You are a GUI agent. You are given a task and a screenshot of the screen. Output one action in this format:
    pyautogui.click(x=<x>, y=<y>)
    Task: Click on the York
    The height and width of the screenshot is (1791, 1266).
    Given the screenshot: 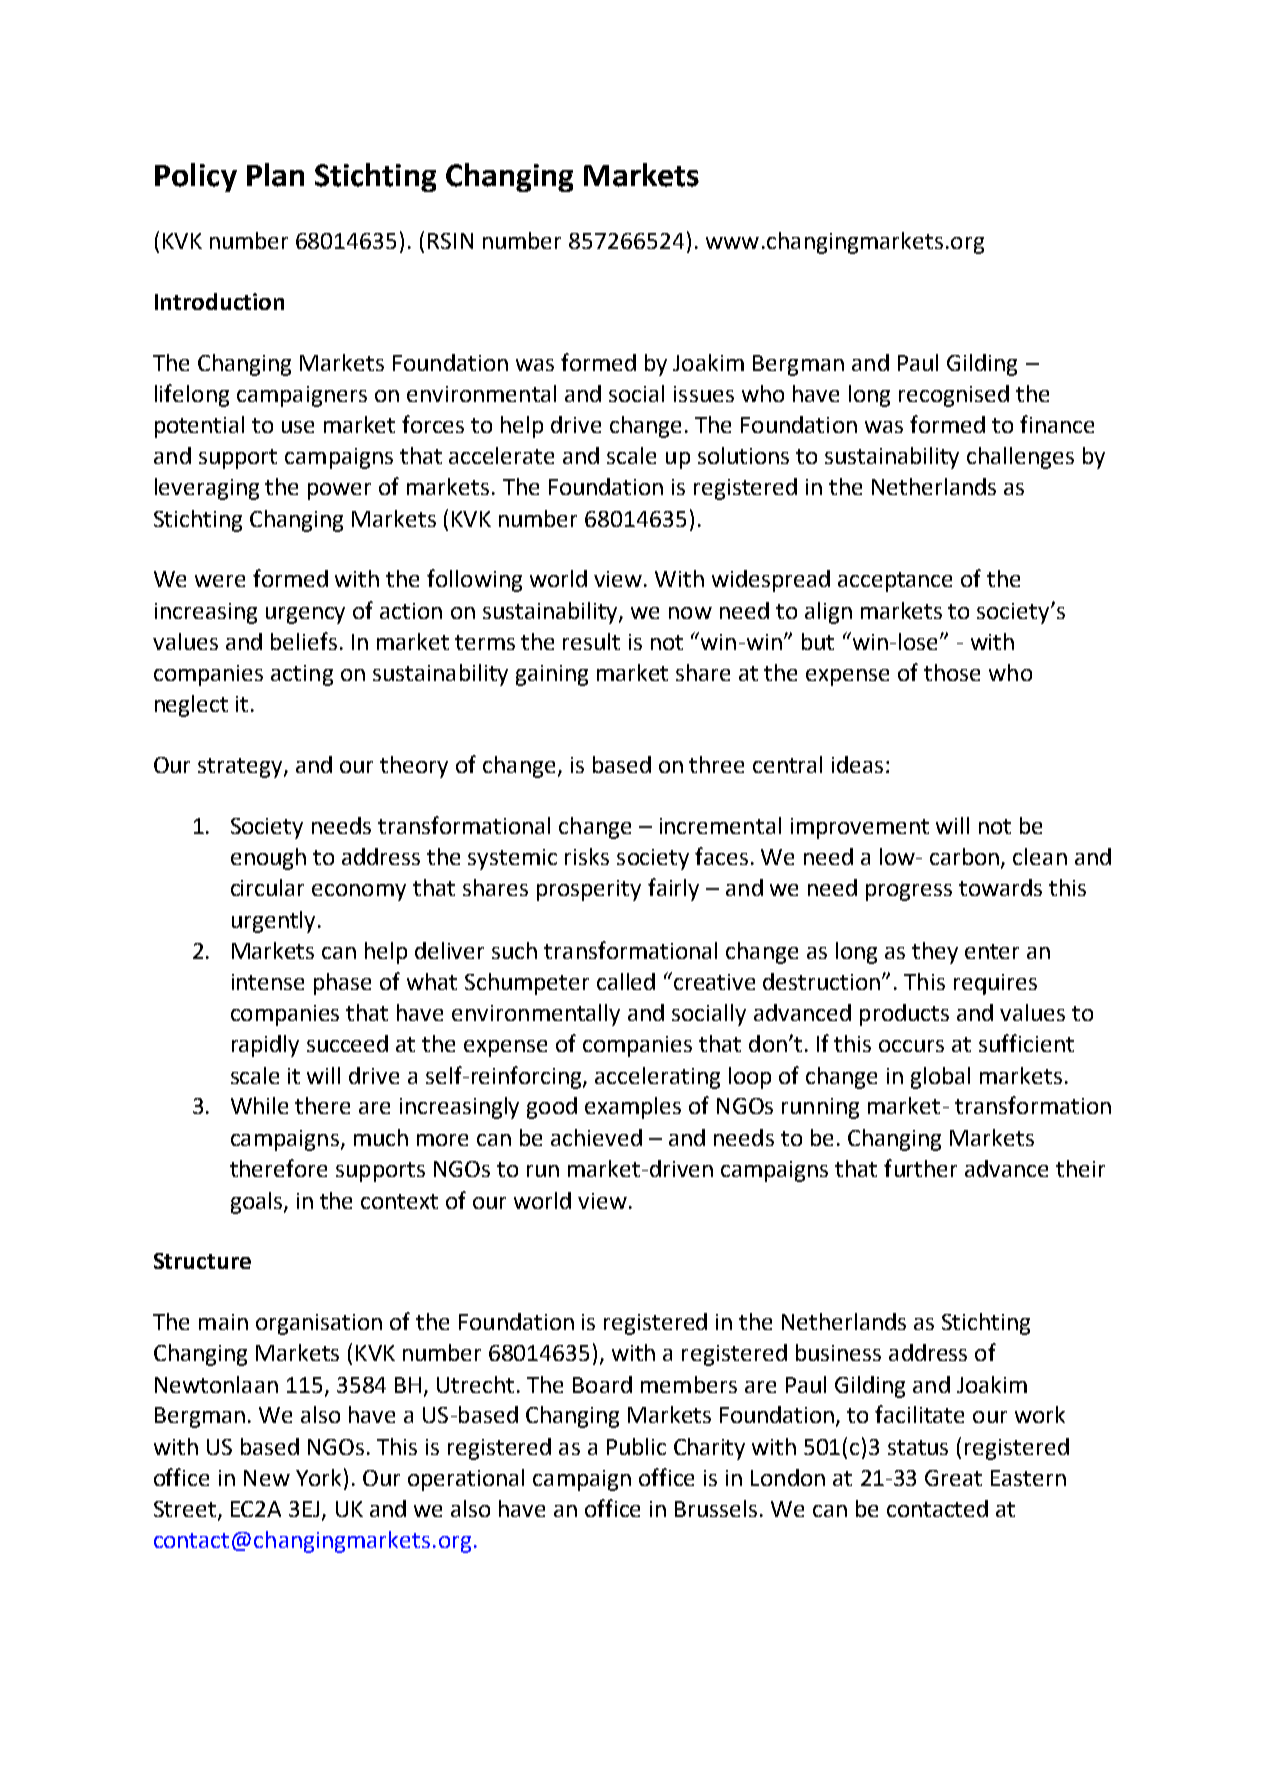 What is the action you would take?
    pyautogui.click(x=318, y=1477)
